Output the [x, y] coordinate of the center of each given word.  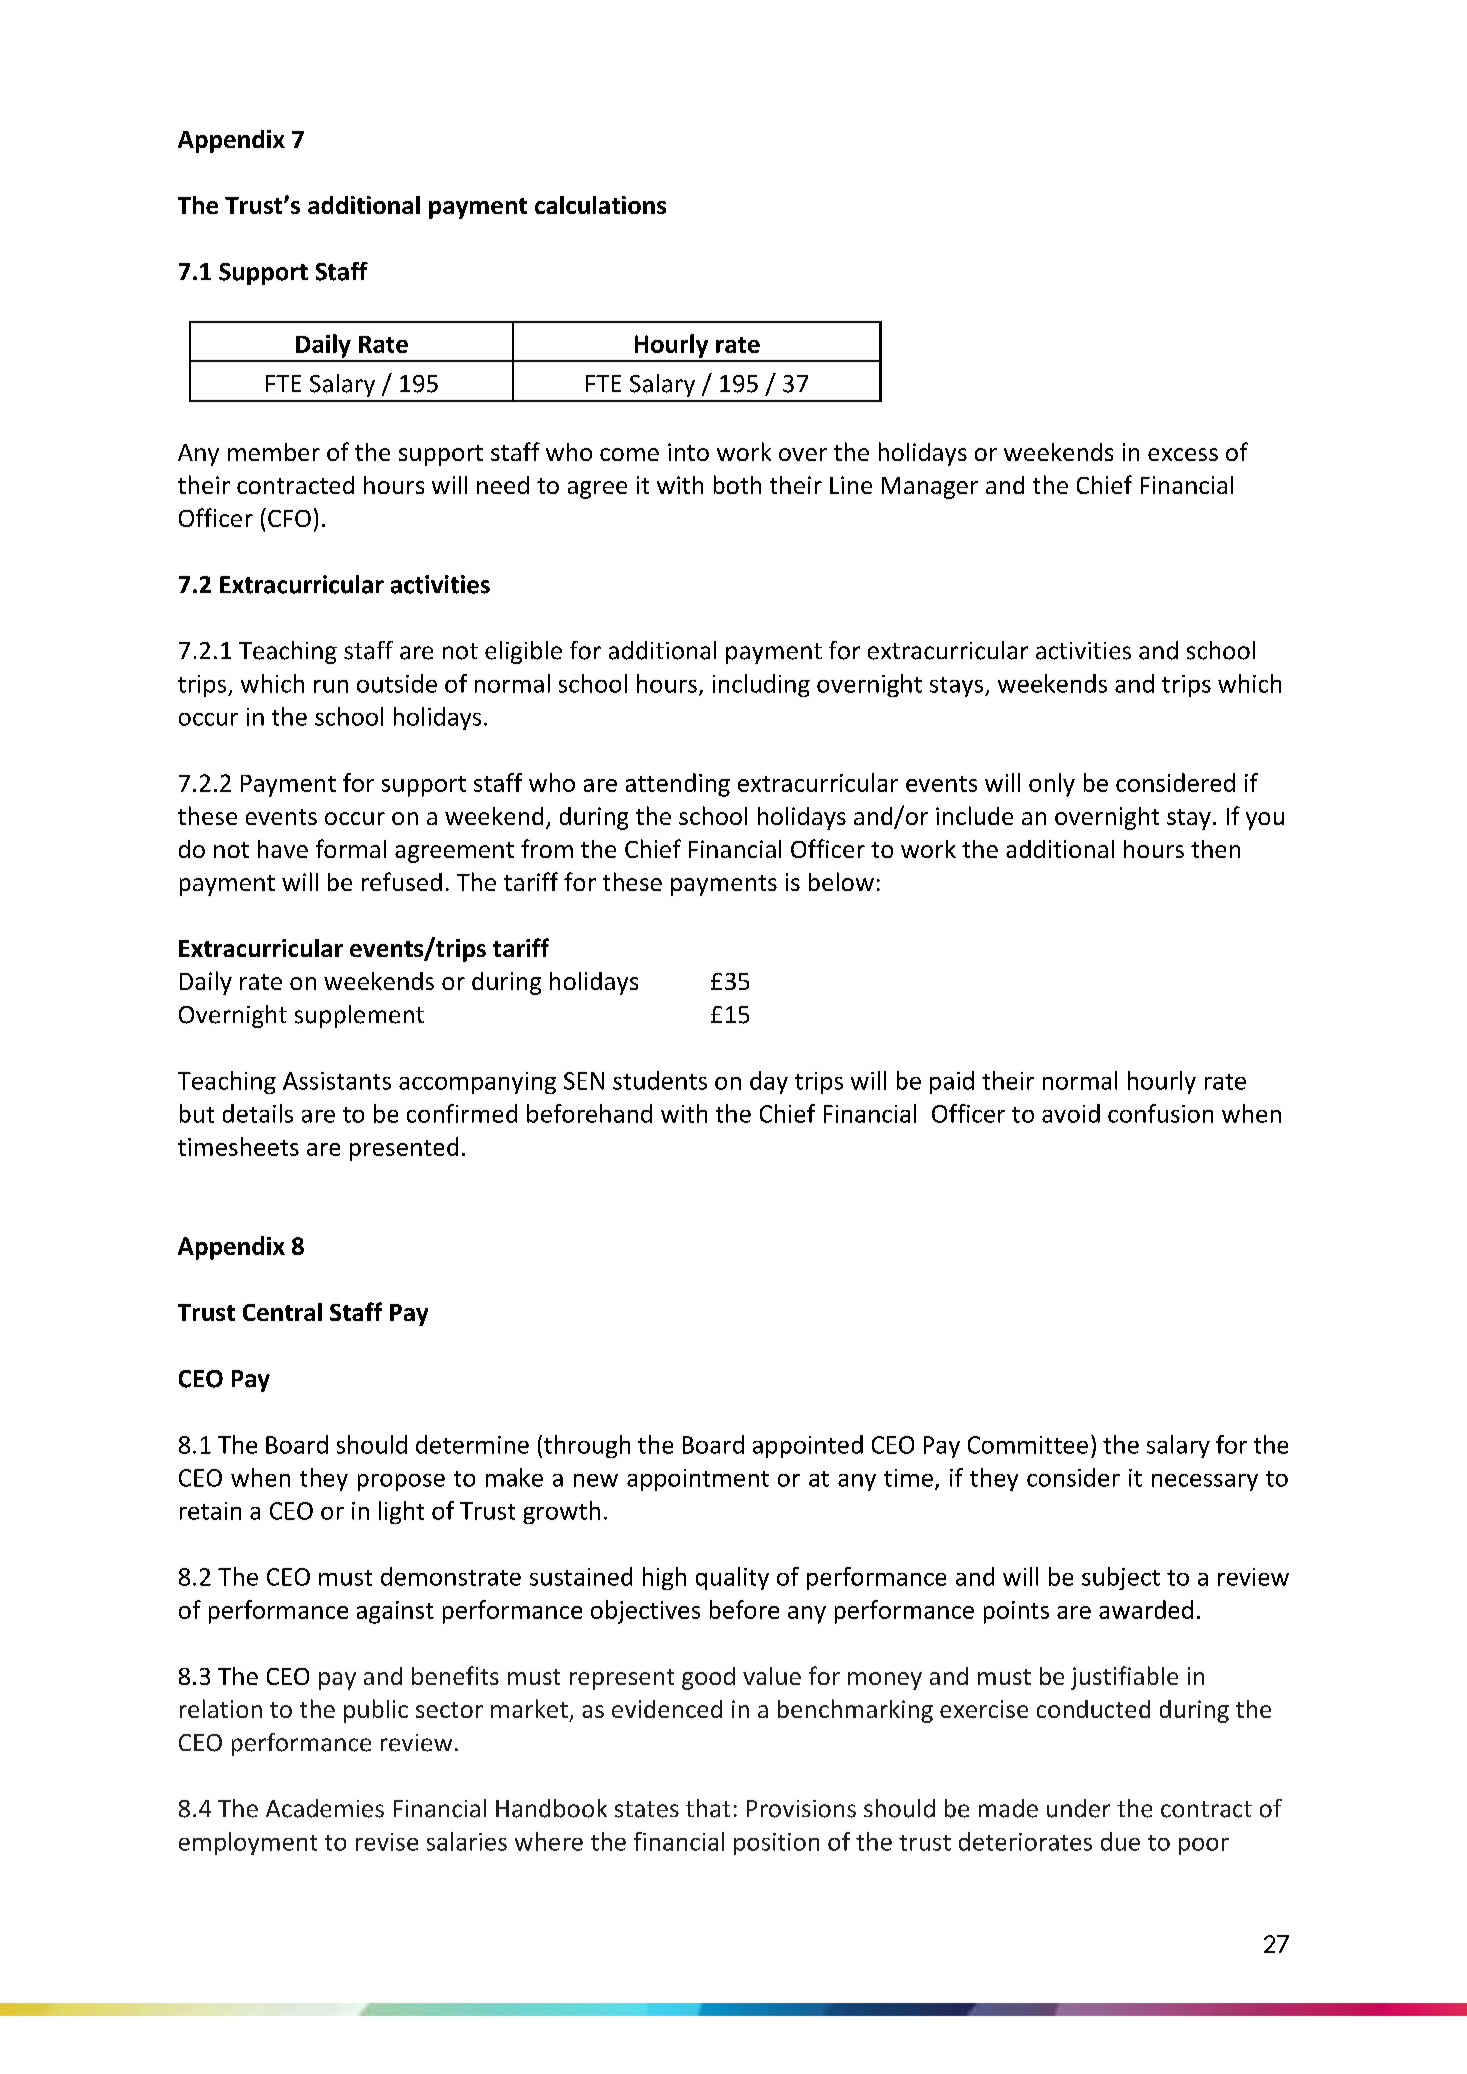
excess [1183, 454]
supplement [359, 1016]
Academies [325, 1808]
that [708, 1808]
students [660, 1080]
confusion [1160, 1113]
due [1120, 1841]
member [274, 452]
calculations [600, 205]
